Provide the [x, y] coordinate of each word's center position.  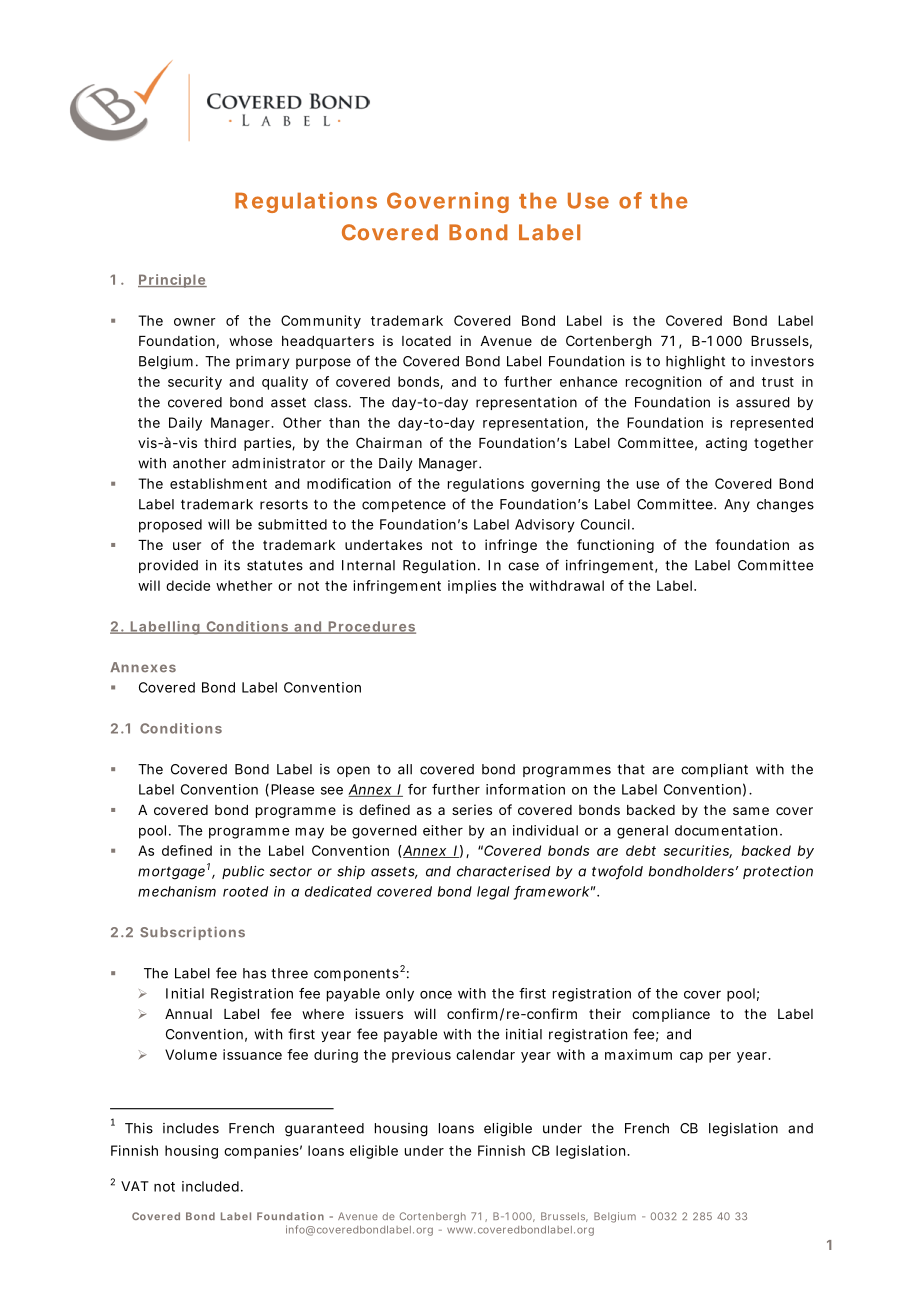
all [405, 769]
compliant [714, 770]
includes [191, 1128]
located [426, 341]
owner [194, 322]
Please [292, 789]
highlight [695, 363]
